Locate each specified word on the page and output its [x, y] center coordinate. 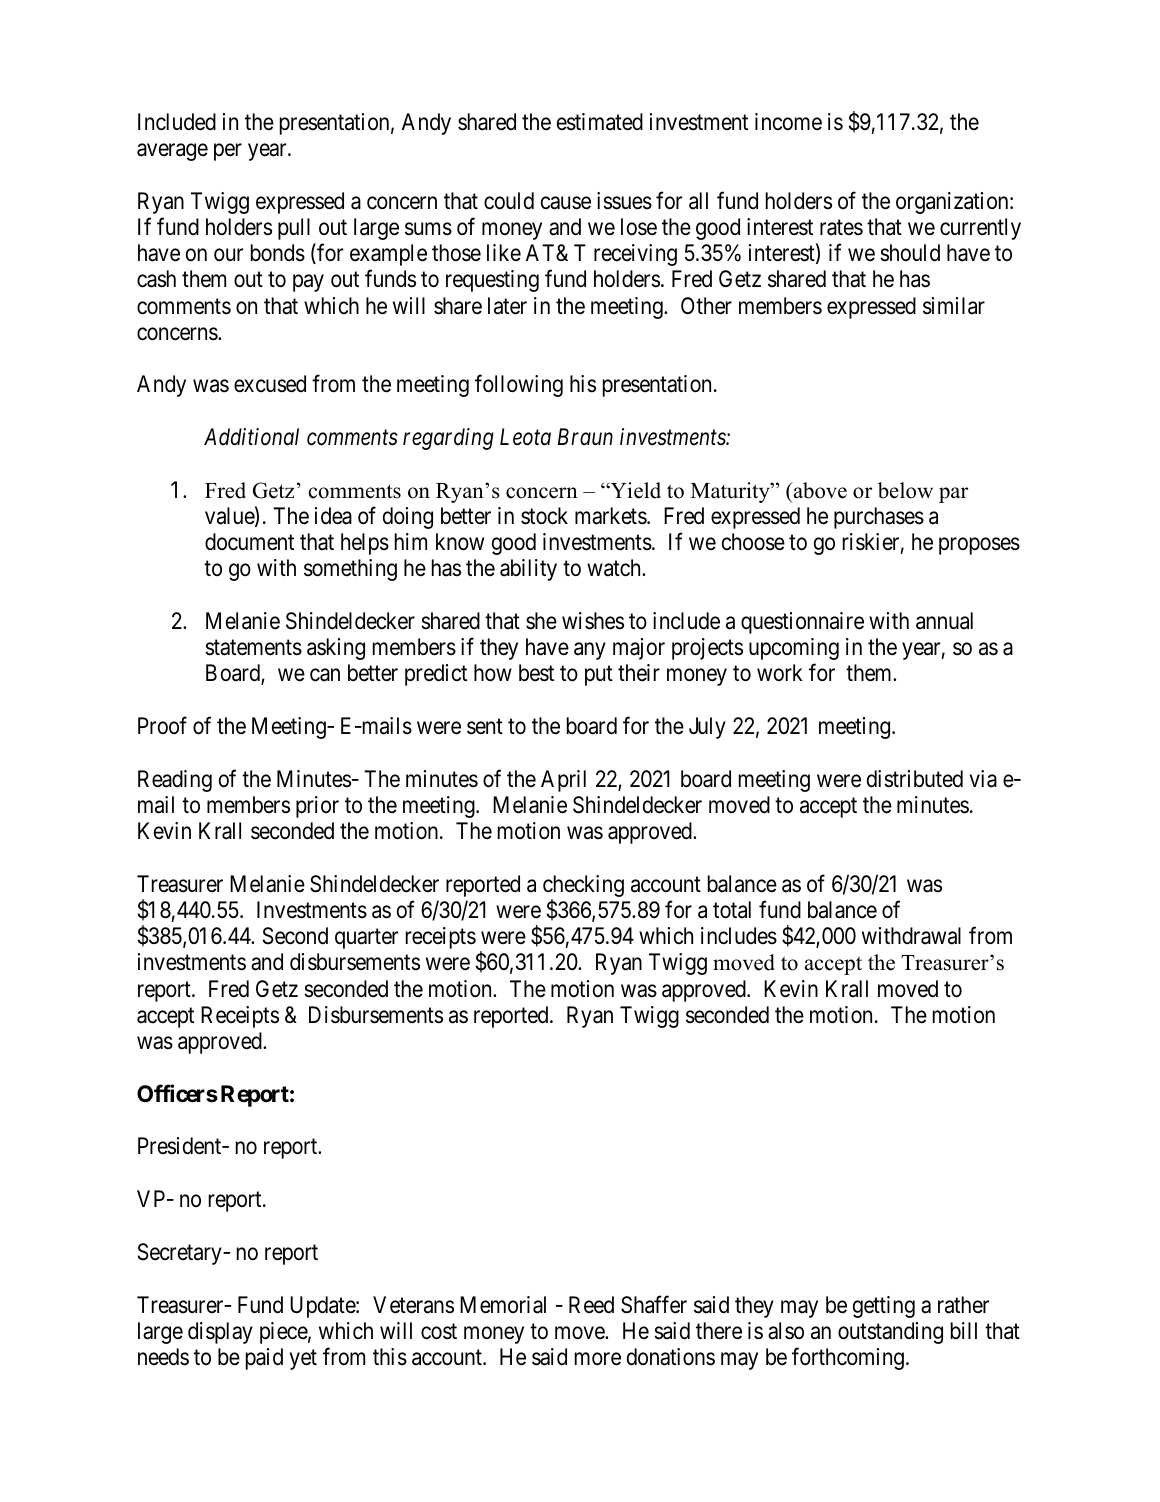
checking [583, 887]
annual [944, 621]
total [732, 910]
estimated [600, 122]
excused [270, 384]
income [788, 122]
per [228, 152]
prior [317, 807]
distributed [915, 779]
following [519, 386]
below [905, 490]
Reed [591, 1305]
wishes [593, 621]
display [220, 1333]
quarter [366, 939]
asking [336, 649]
